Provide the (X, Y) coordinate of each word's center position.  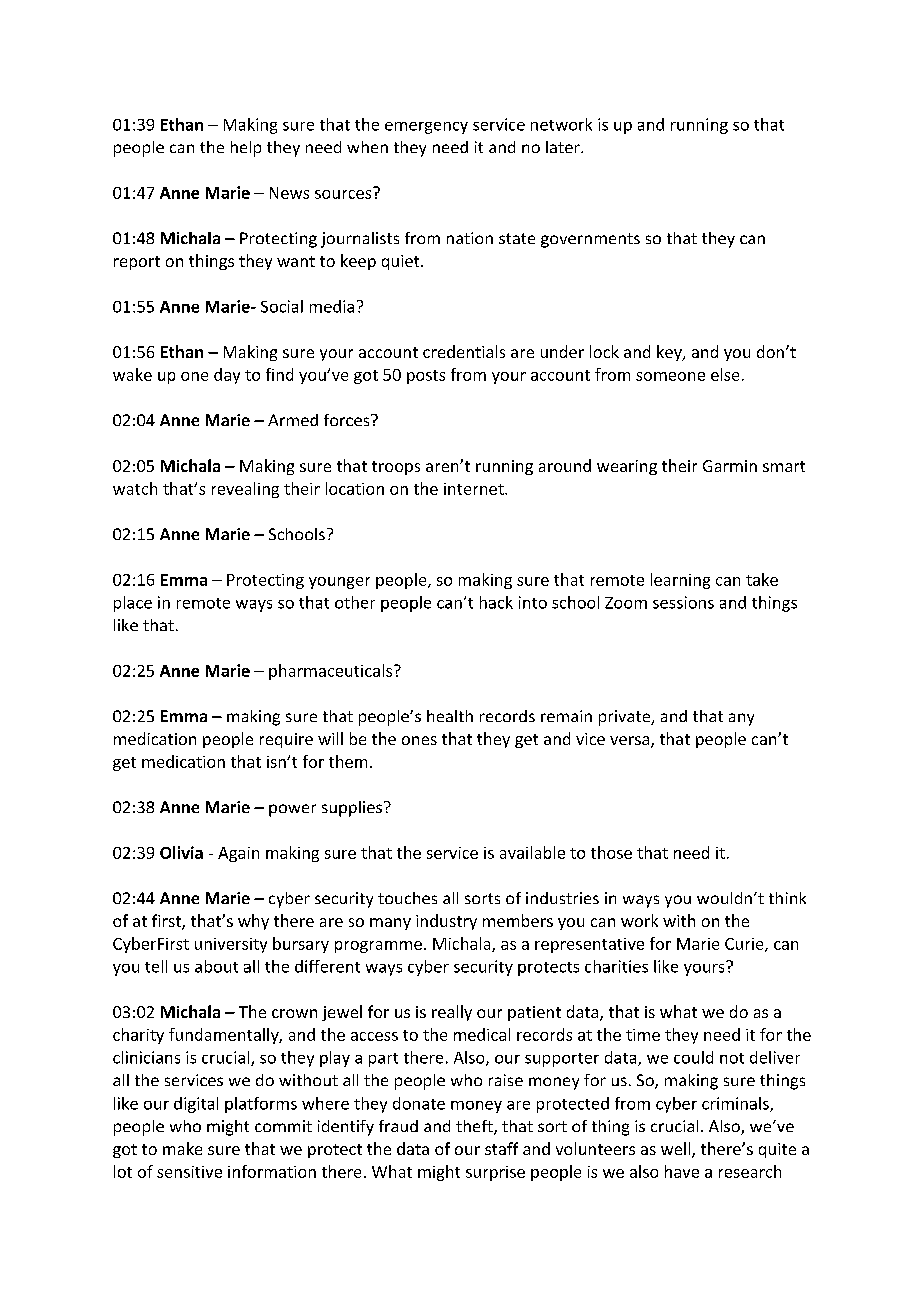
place (133, 604)
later (564, 147)
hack (496, 602)
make (182, 1148)
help (246, 149)
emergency (426, 128)
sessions (683, 602)
